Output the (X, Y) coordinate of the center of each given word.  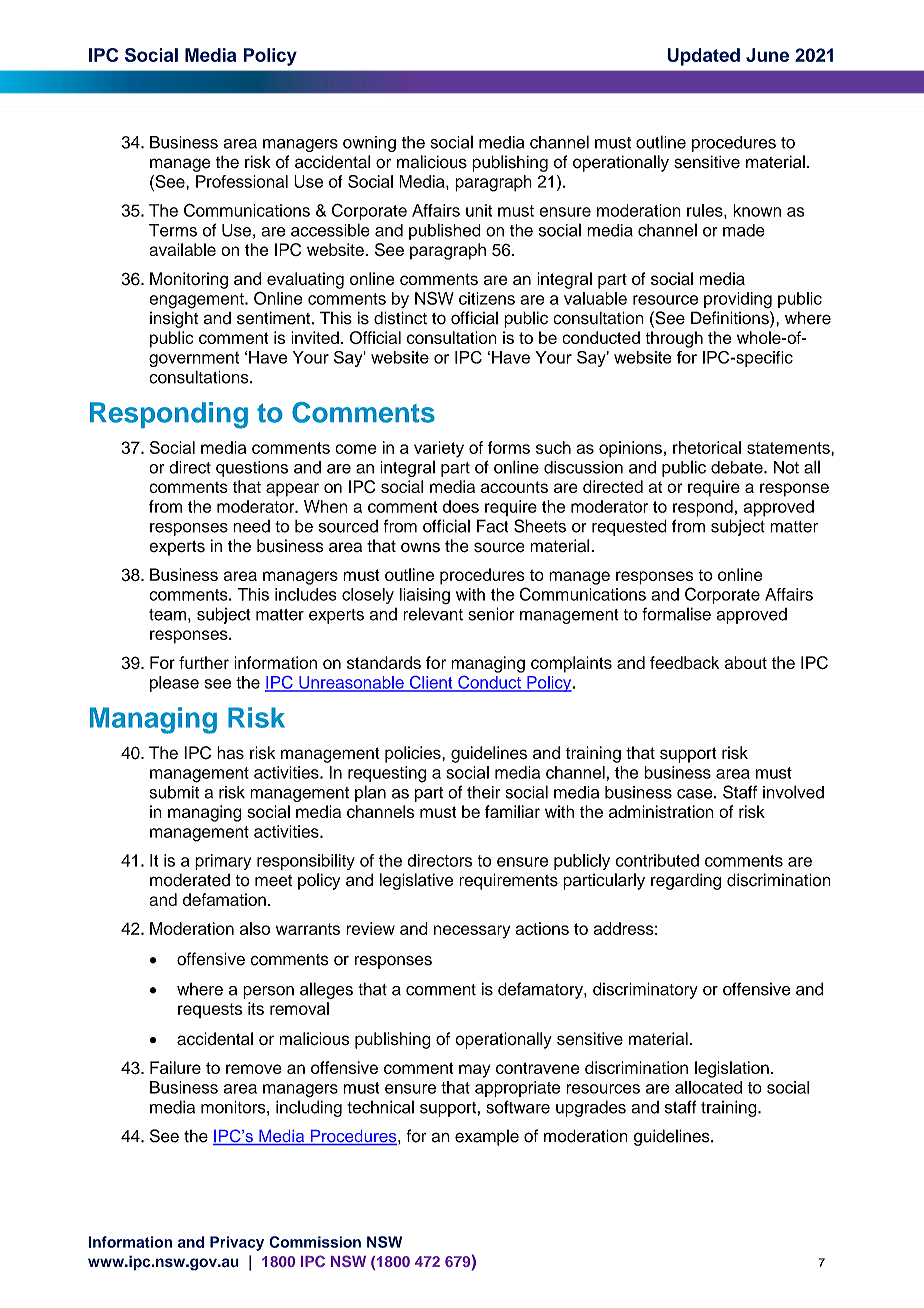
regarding (686, 881)
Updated (703, 57)
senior (491, 614)
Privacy (237, 1243)
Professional (242, 181)
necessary (472, 932)
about (745, 662)
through (674, 339)
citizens (487, 298)
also (255, 928)
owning (369, 144)
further (204, 662)
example (487, 1137)
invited (315, 337)
